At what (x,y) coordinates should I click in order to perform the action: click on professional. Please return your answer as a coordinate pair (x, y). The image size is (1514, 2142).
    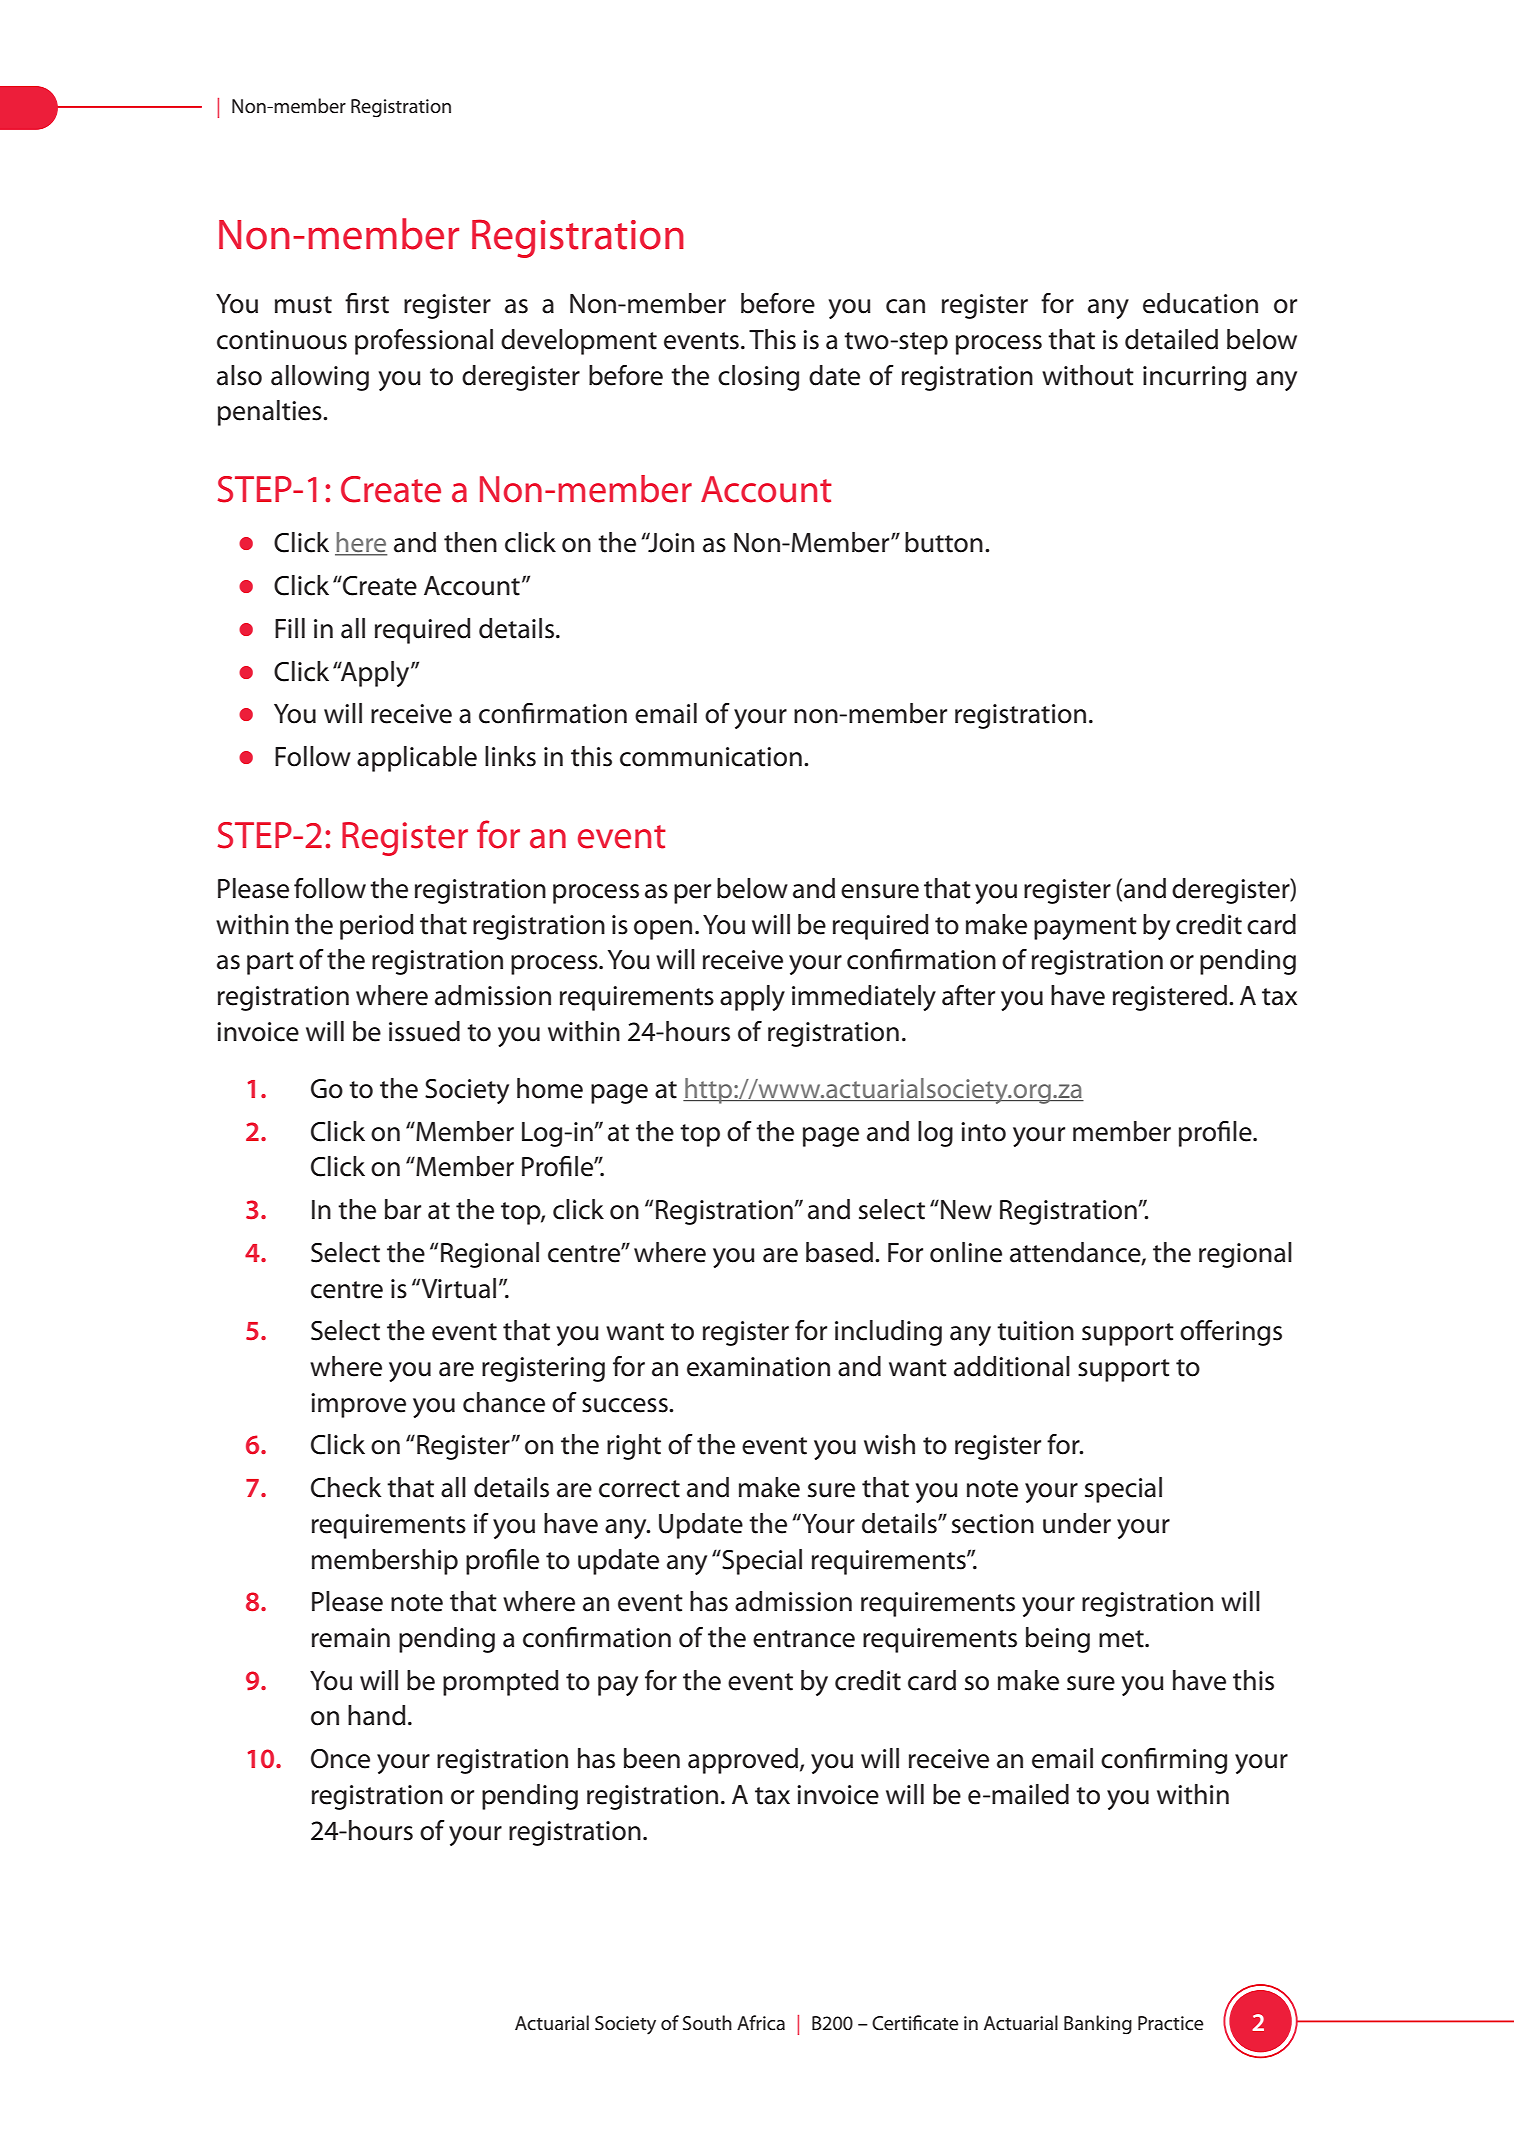
    Looking at the image, I should click on (424, 342).
